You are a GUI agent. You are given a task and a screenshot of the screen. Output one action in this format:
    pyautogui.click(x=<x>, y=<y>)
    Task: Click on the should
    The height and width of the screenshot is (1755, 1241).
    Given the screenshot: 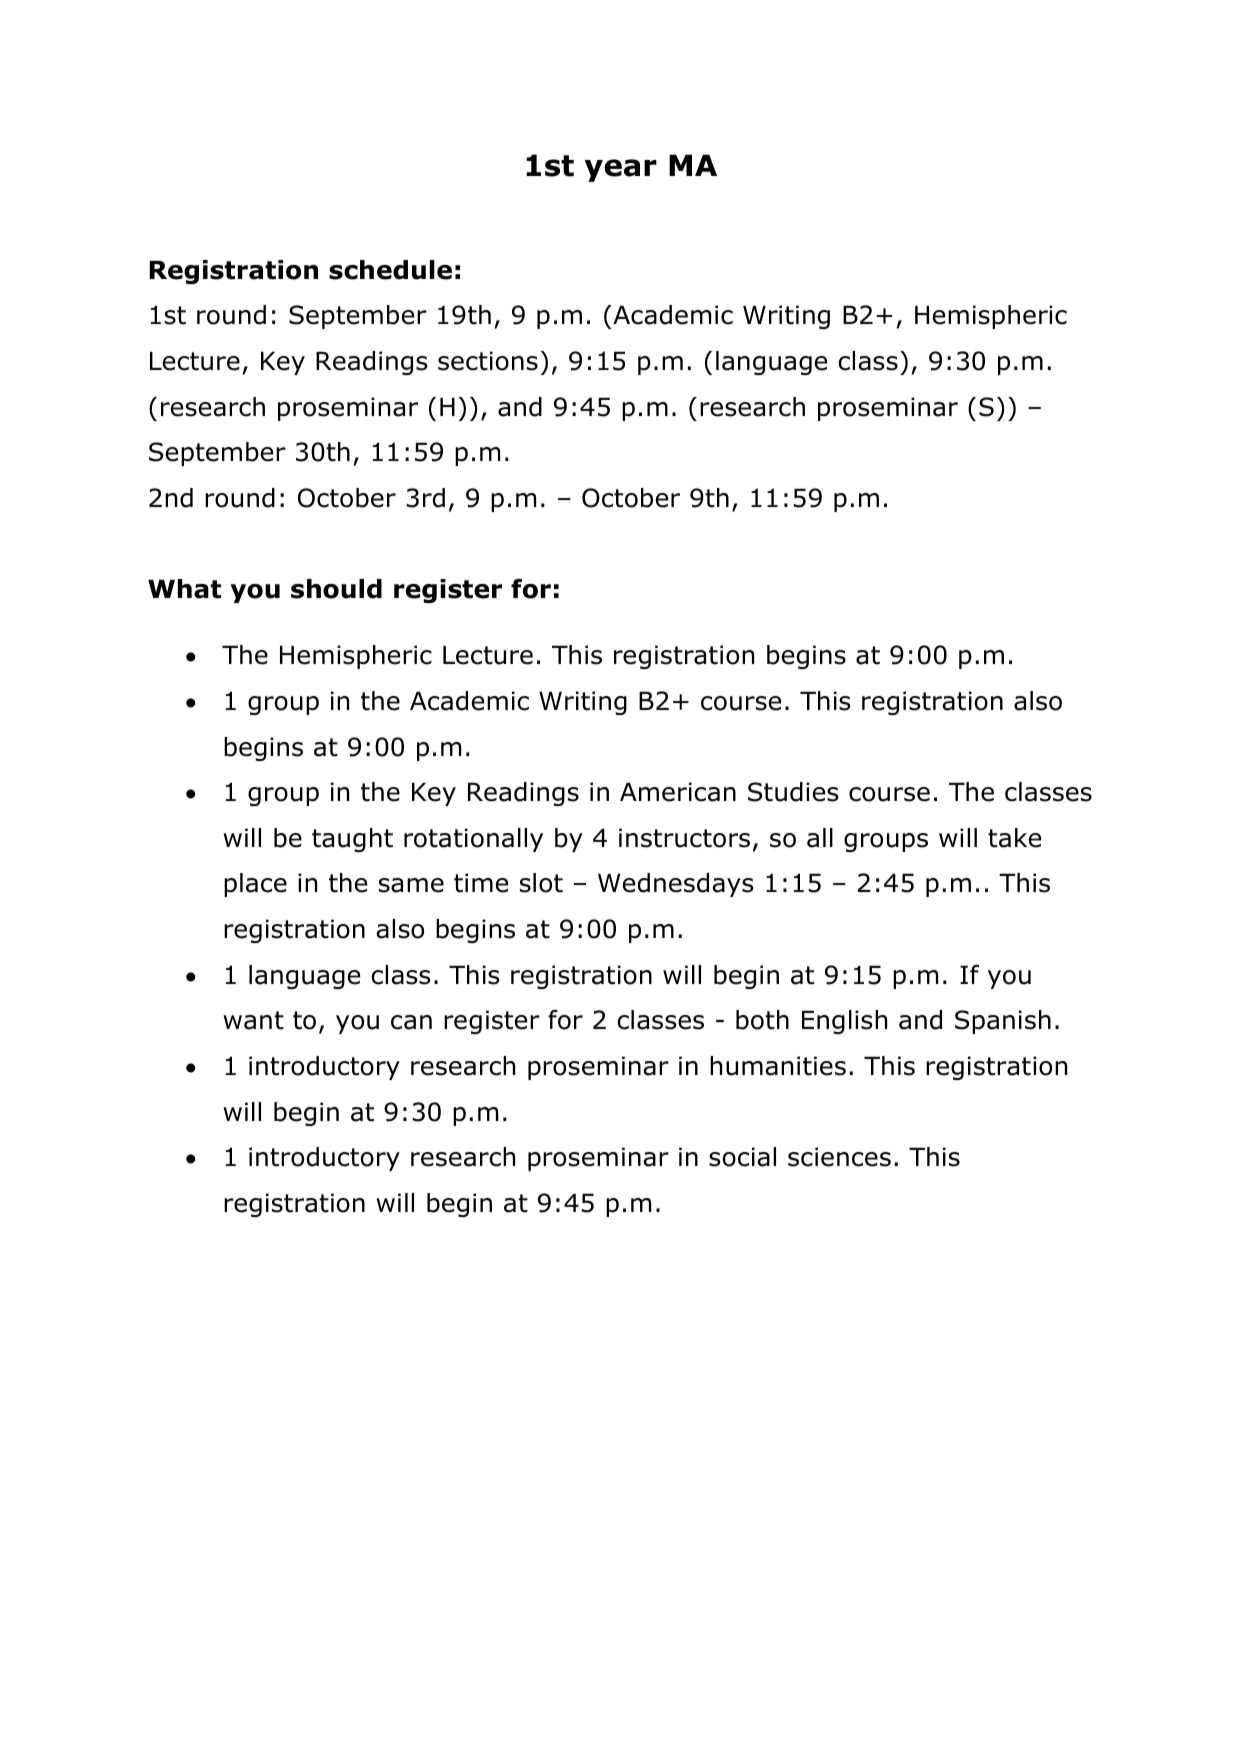 What is the action you would take?
    pyautogui.click(x=336, y=589)
